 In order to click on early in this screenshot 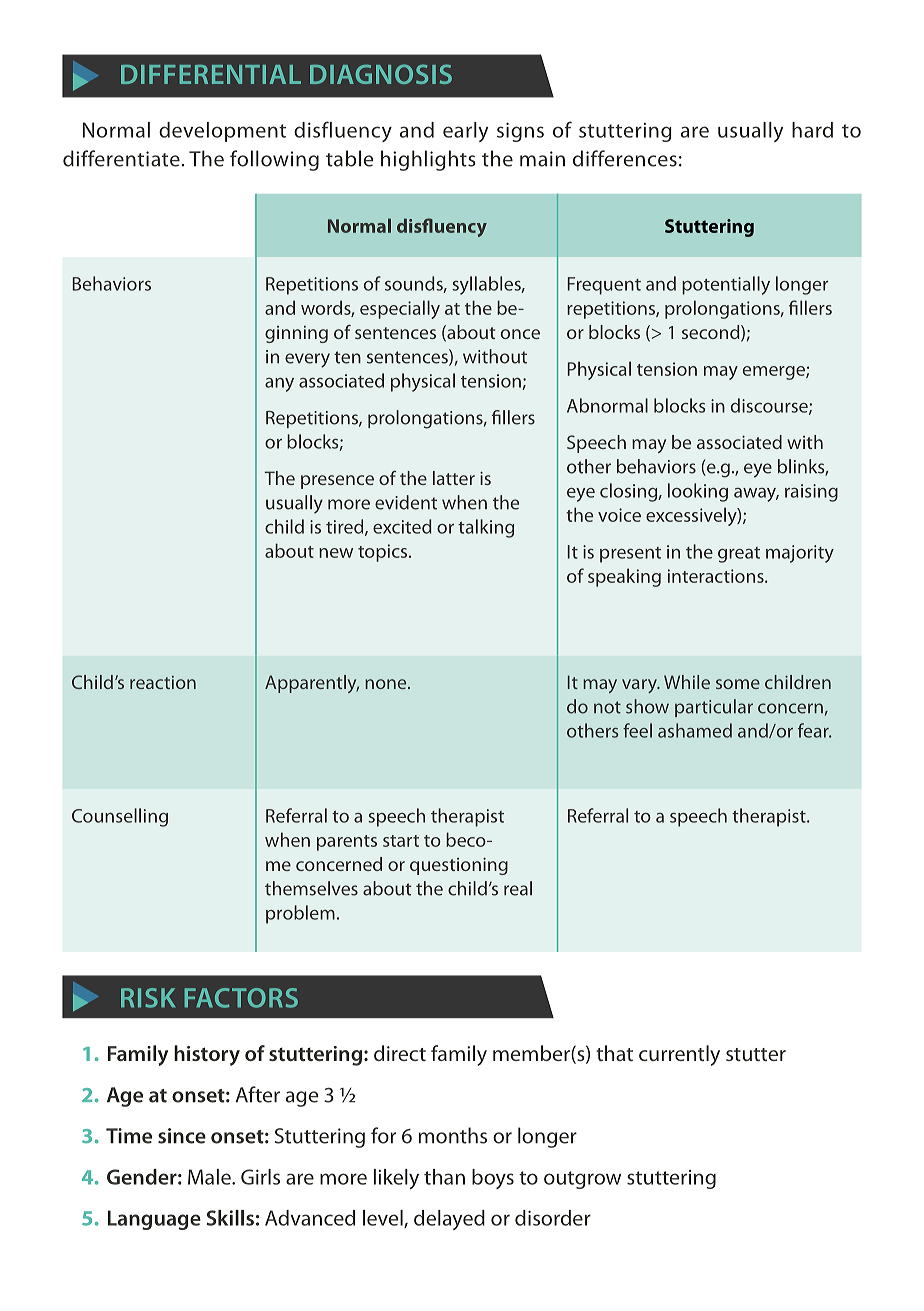, I will do `click(465, 132)`.
